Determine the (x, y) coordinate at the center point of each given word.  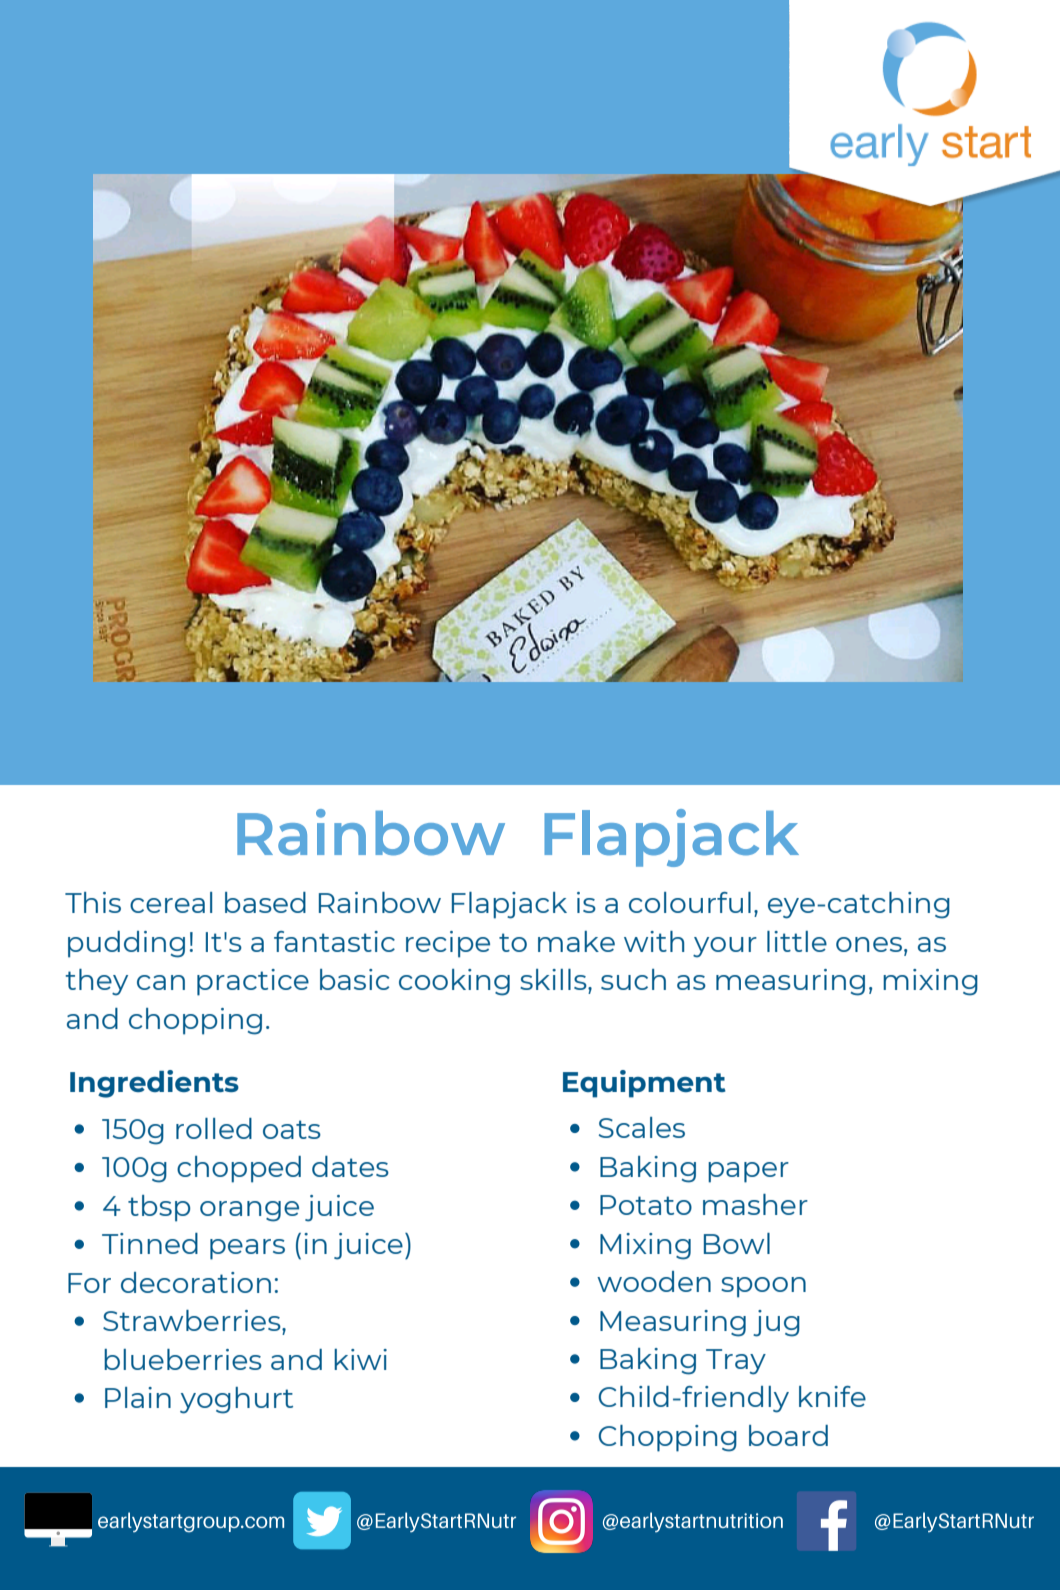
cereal (171, 902)
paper (748, 1172)
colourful (690, 902)
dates (350, 1166)
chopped (239, 1169)
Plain (138, 1397)
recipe (448, 944)
